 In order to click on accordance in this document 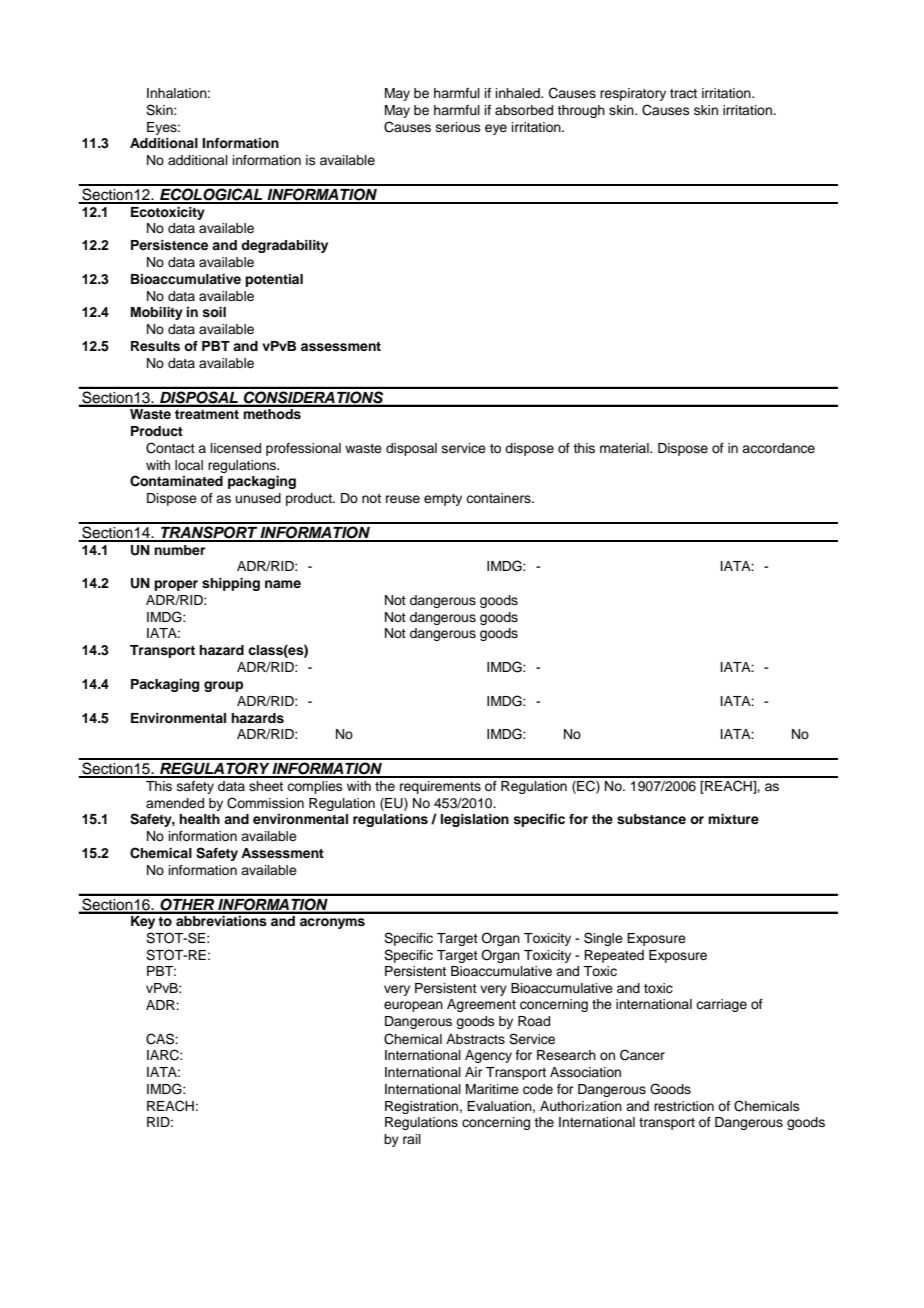, I will do `click(778, 448)`.
